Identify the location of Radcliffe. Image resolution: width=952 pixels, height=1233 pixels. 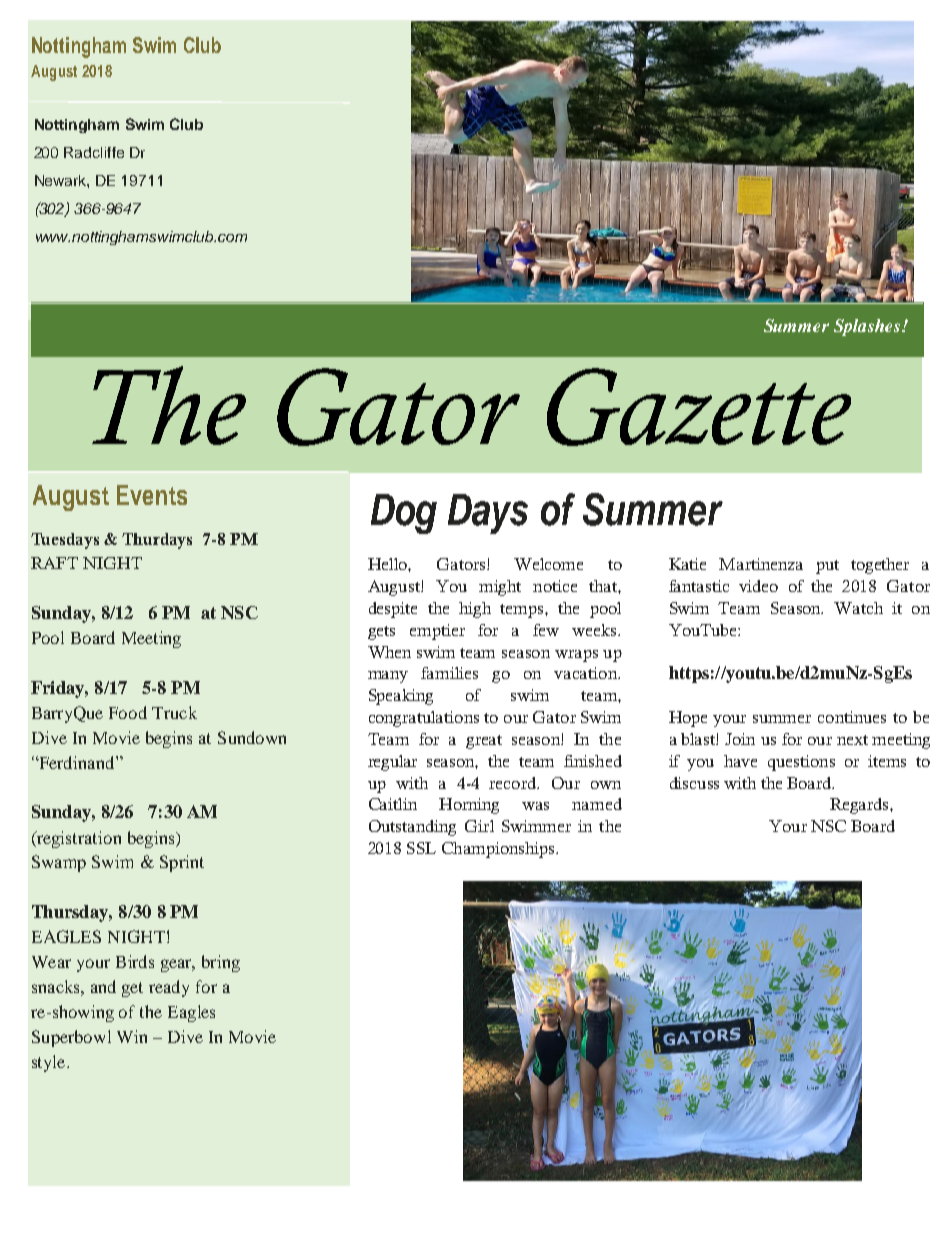
(94, 152).
